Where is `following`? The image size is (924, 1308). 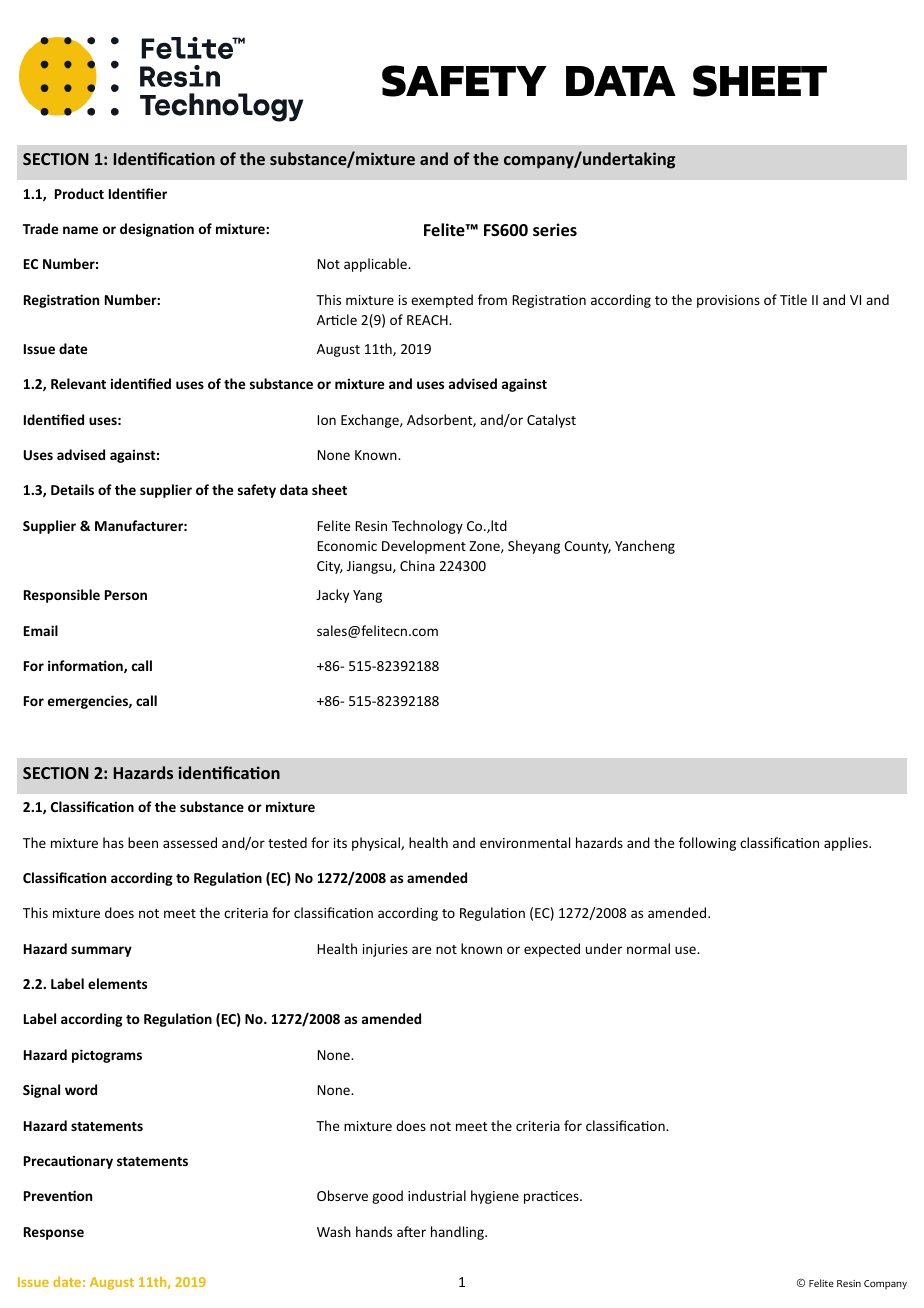 following is located at coordinates (707, 844).
